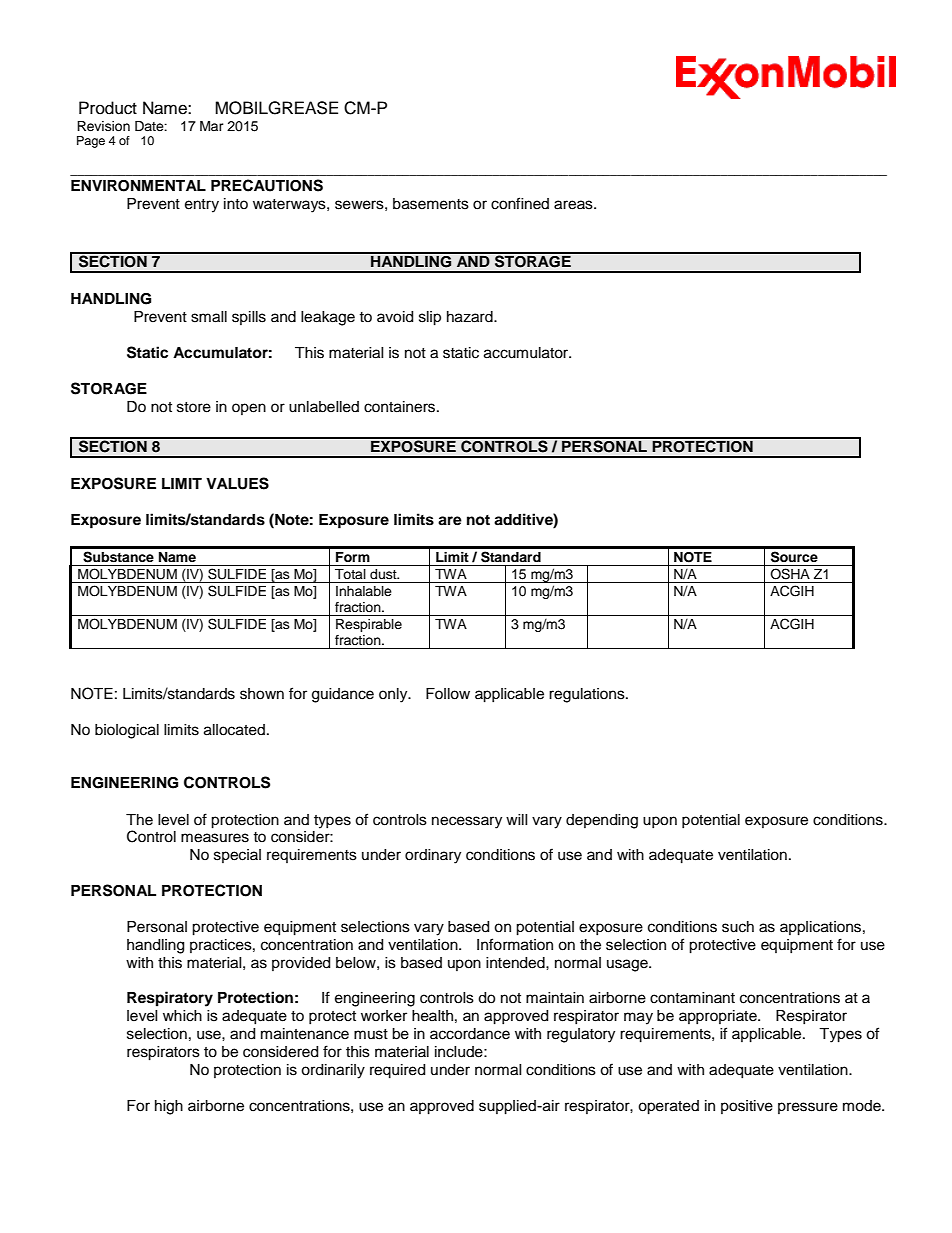 This screenshot has height=1233, width=952. Describe the element at coordinates (470, 1034) in the screenshot. I see `accordance` at that location.
